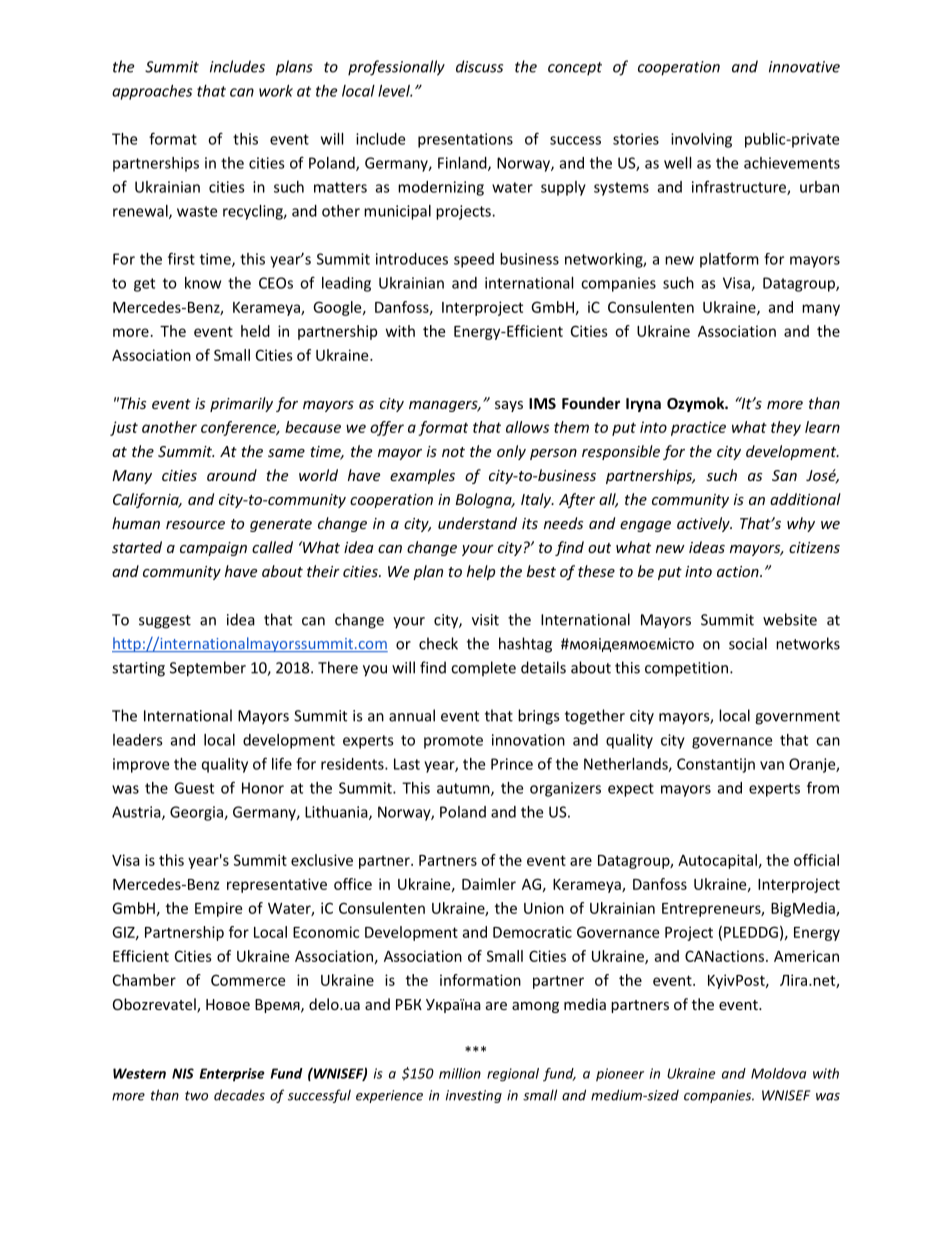 The height and width of the image is (1233, 952). What do you see at coordinates (479, 66) in the image?
I see `discuss` at bounding box center [479, 66].
